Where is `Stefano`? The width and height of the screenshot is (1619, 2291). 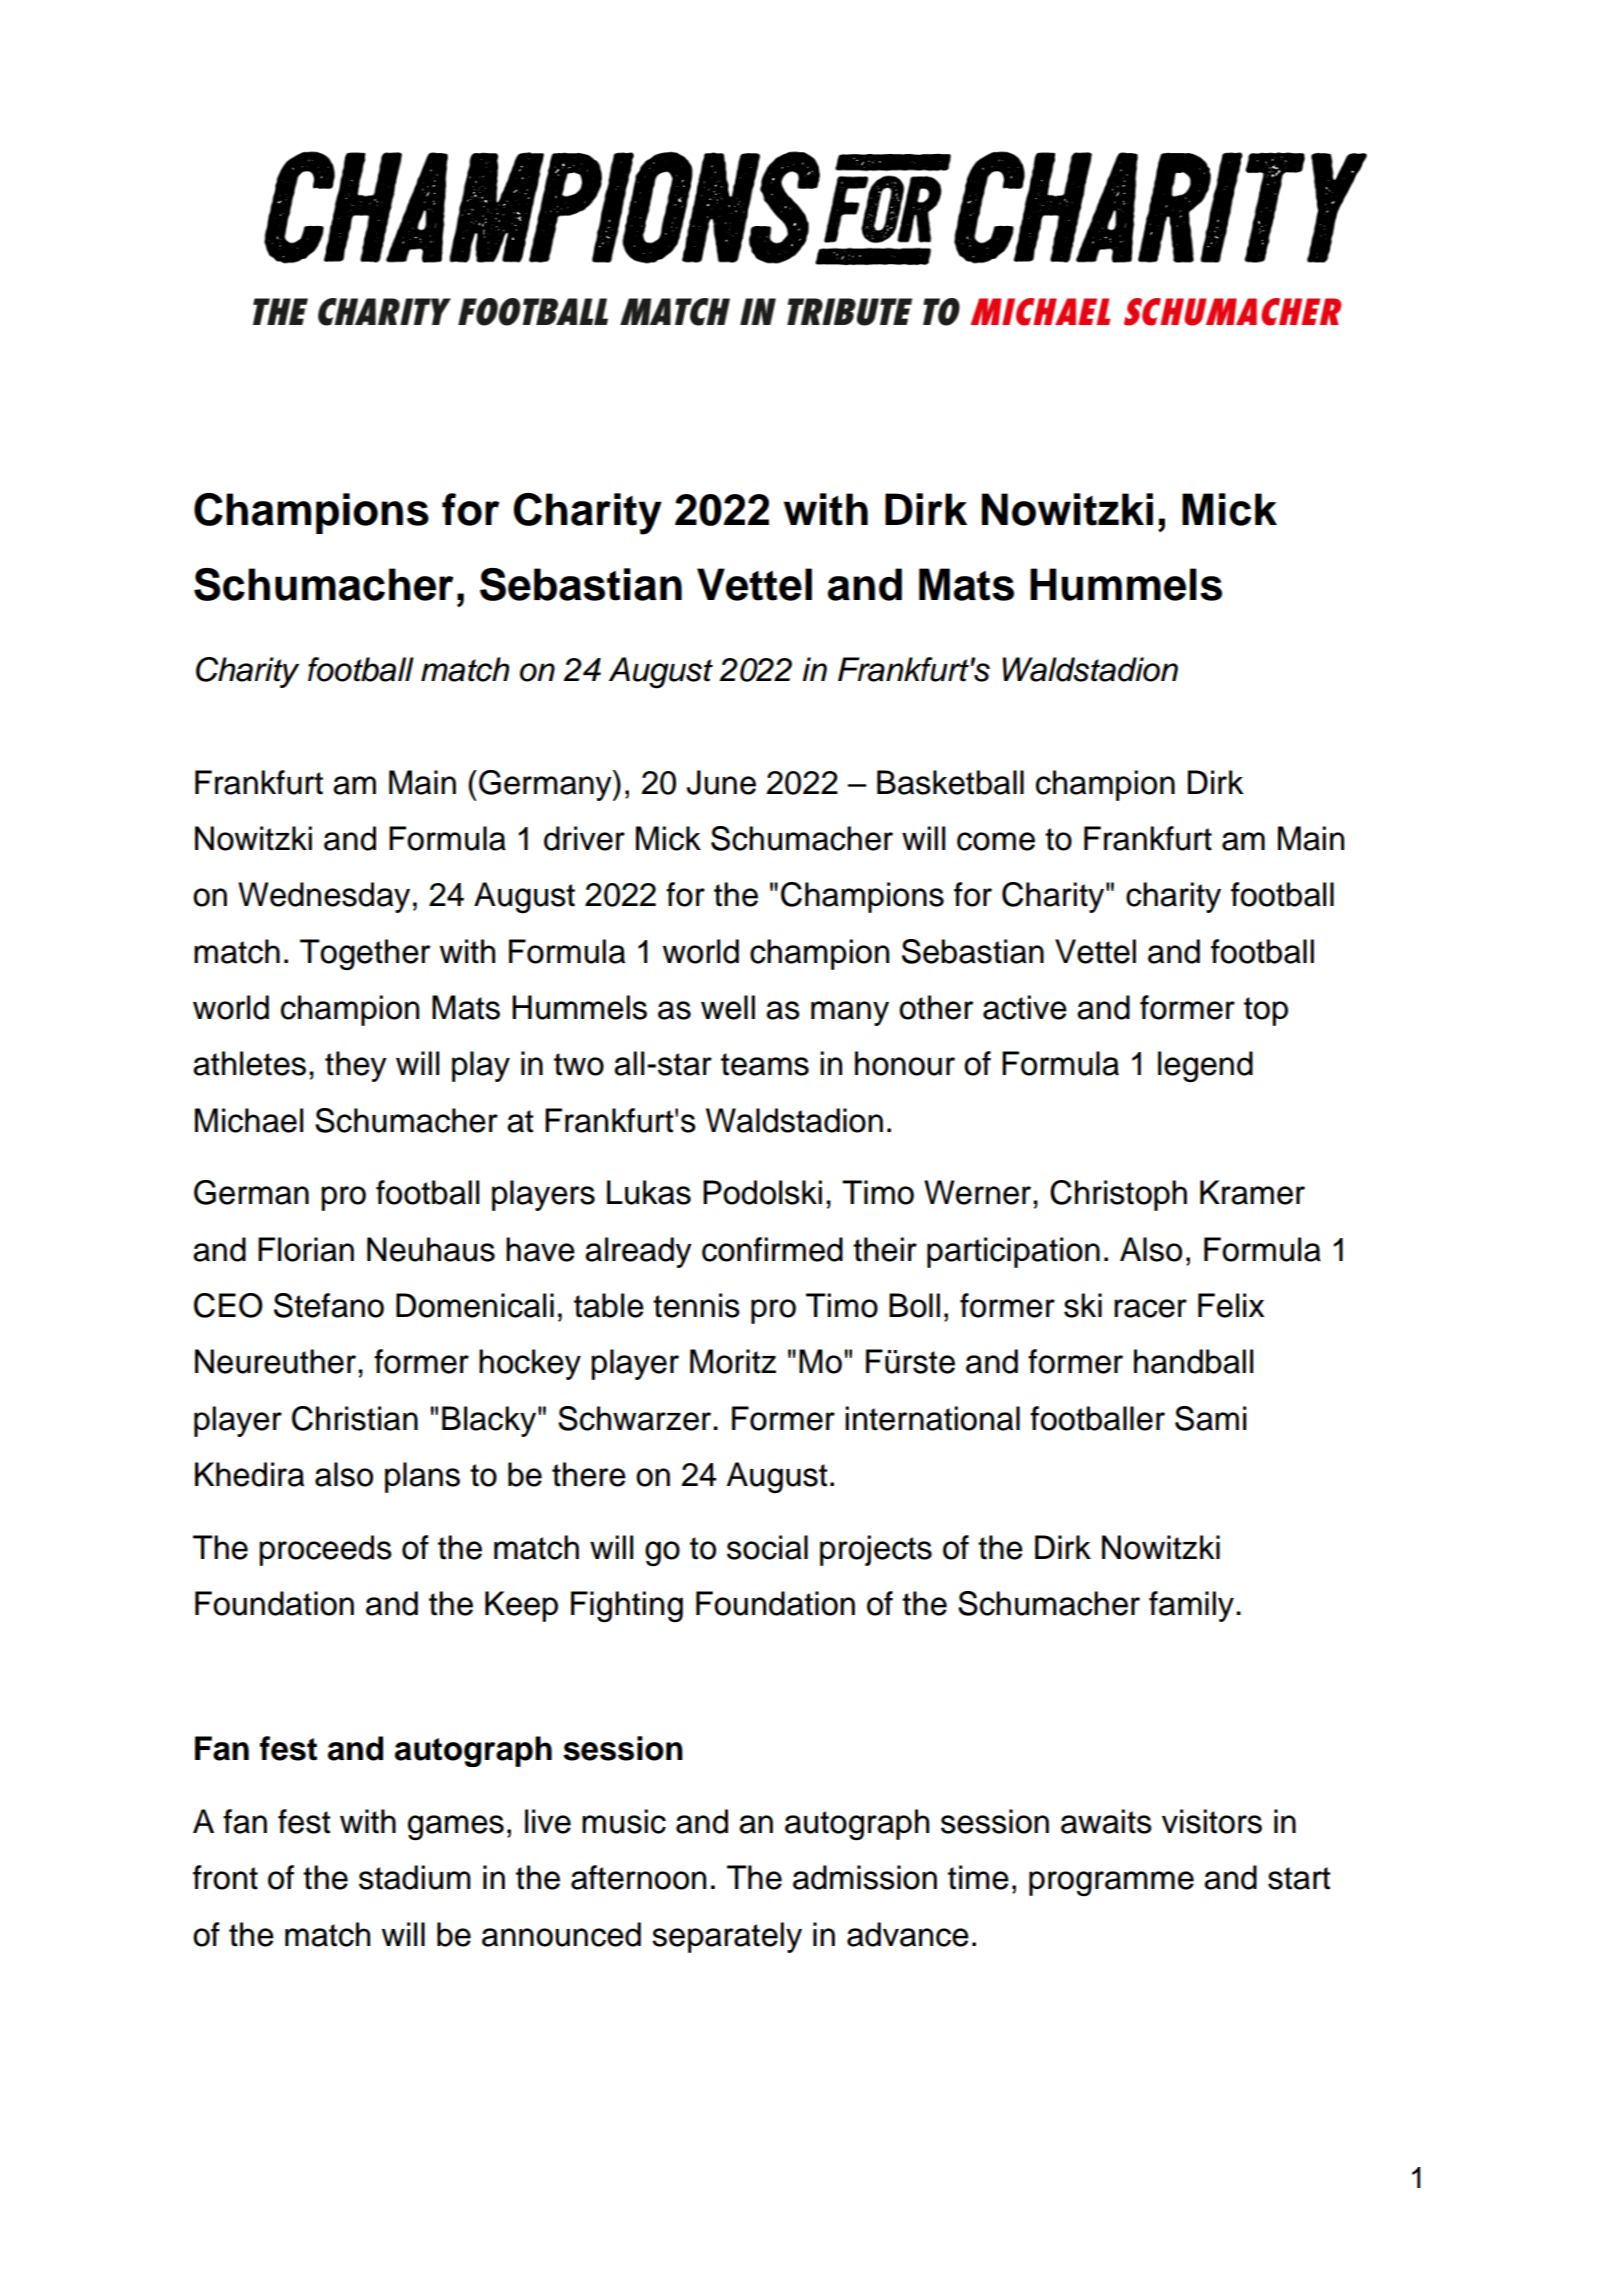 Stefano is located at coordinates (329, 1305).
